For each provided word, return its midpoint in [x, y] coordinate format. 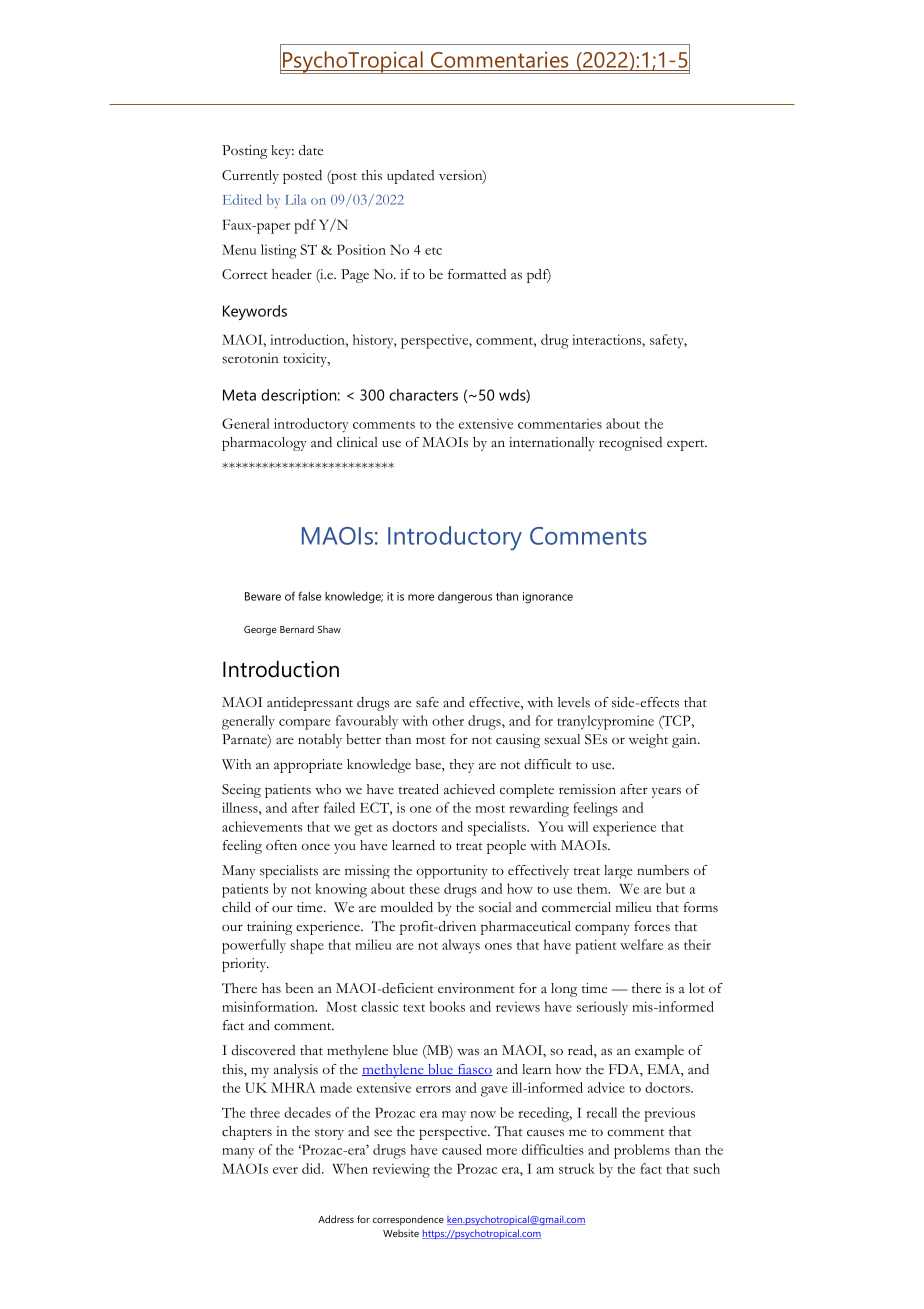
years [666, 792]
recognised [630, 444]
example [659, 1052]
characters [423, 395]
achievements [262, 826]
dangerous [465, 598]
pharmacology [264, 444]
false [309, 596]
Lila [295, 199]
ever [285, 1170]
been [299, 988]
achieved [469, 789]
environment [476, 988]
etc [433, 251]
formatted [477, 274]
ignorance [548, 598]
